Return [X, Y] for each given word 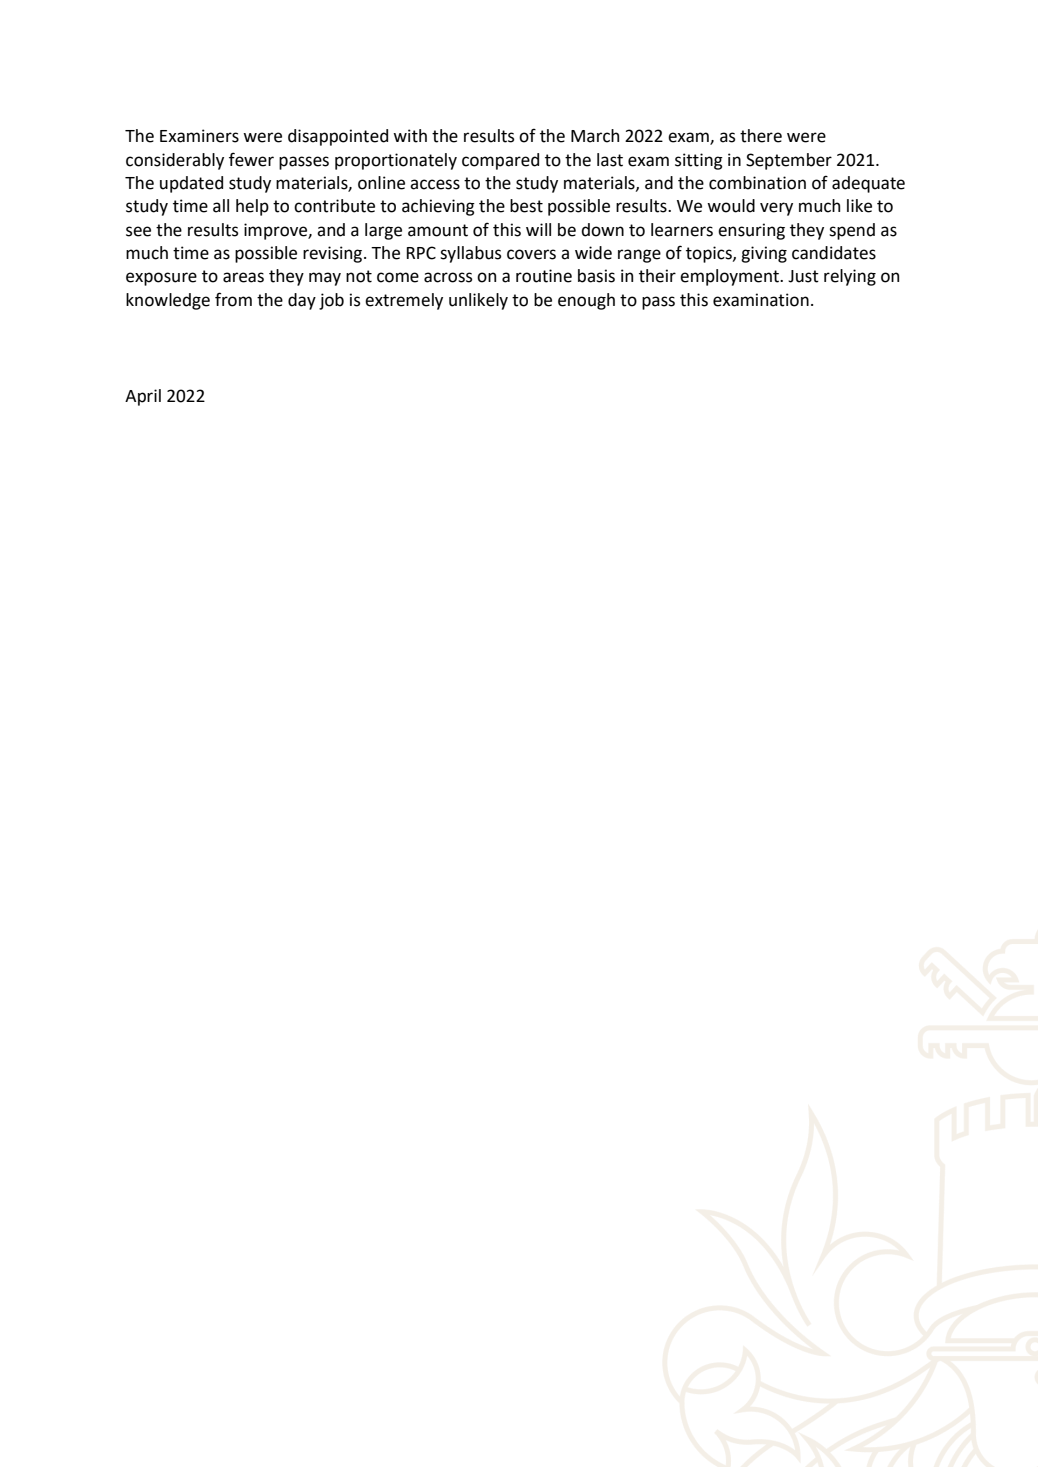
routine [544, 276]
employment [730, 277]
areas [243, 277]
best [526, 206]
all [221, 206]
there [761, 136]
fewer [251, 159]
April [143, 397]
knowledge [168, 301]
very [776, 209]
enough [586, 301]
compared [500, 161]
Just [803, 276]
